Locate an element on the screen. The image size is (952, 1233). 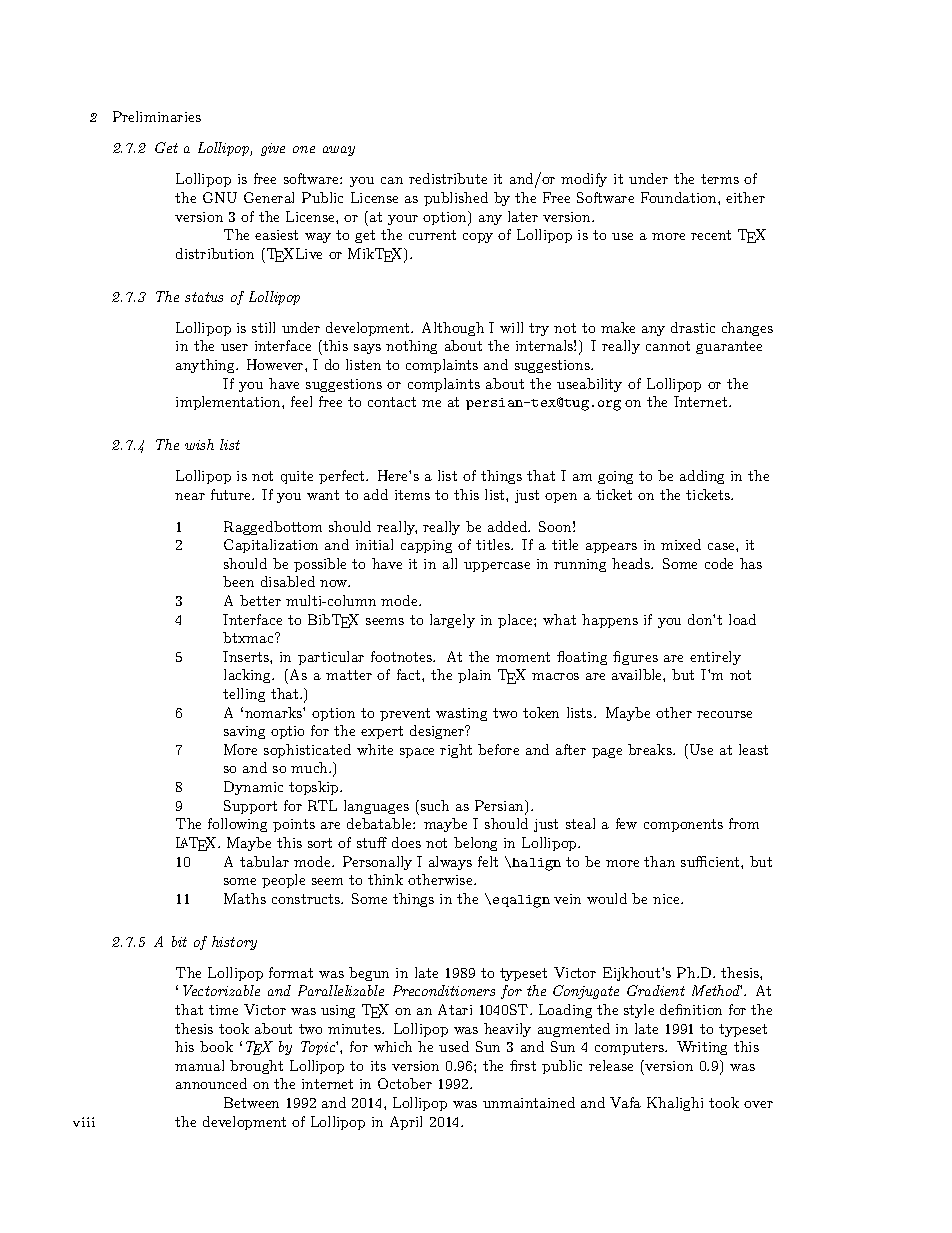
Writing is located at coordinates (702, 1048).
